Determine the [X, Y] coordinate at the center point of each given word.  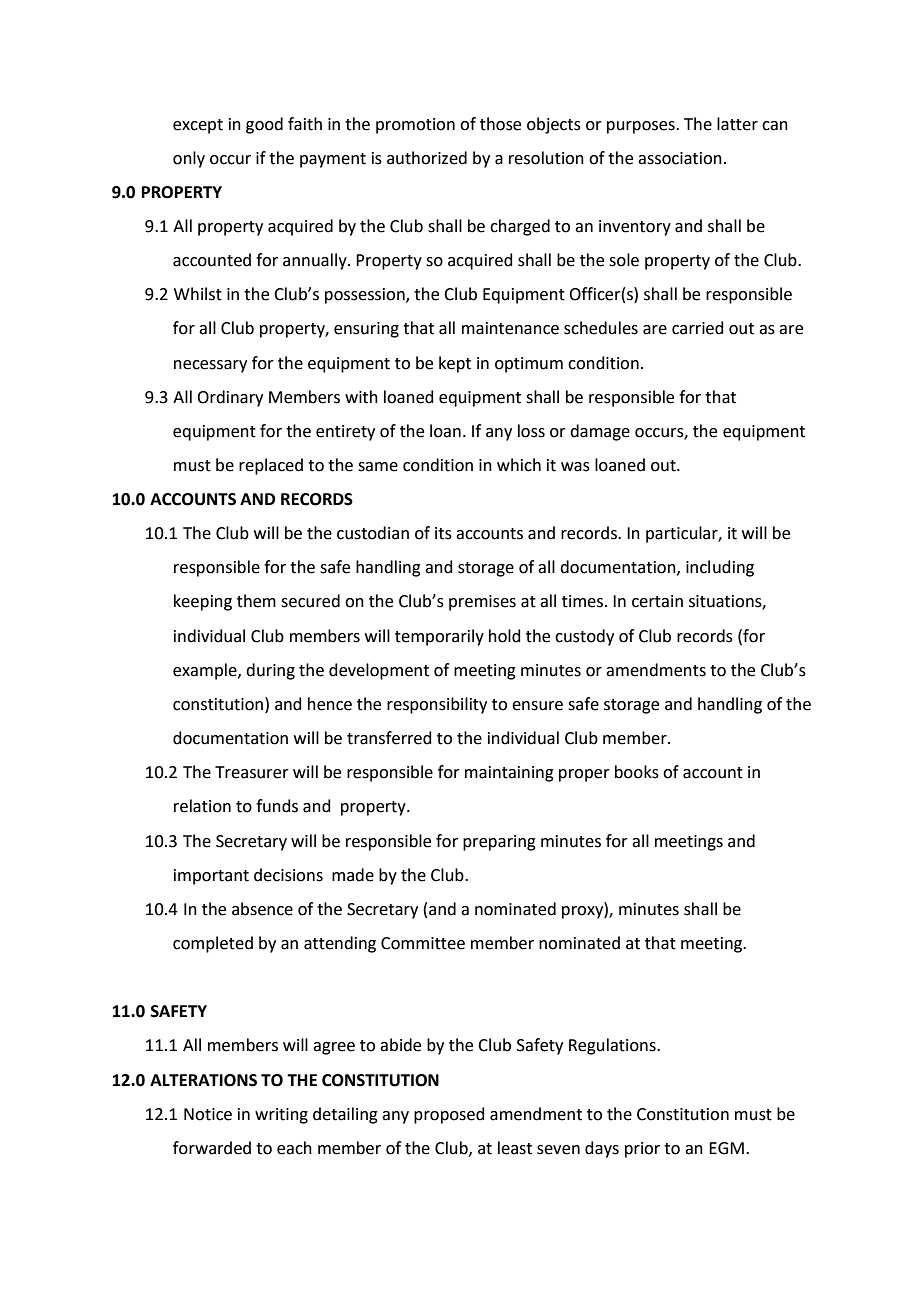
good [264, 125]
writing [281, 1116]
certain [657, 601]
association [680, 158]
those [500, 124]
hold [505, 636]
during [270, 671]
